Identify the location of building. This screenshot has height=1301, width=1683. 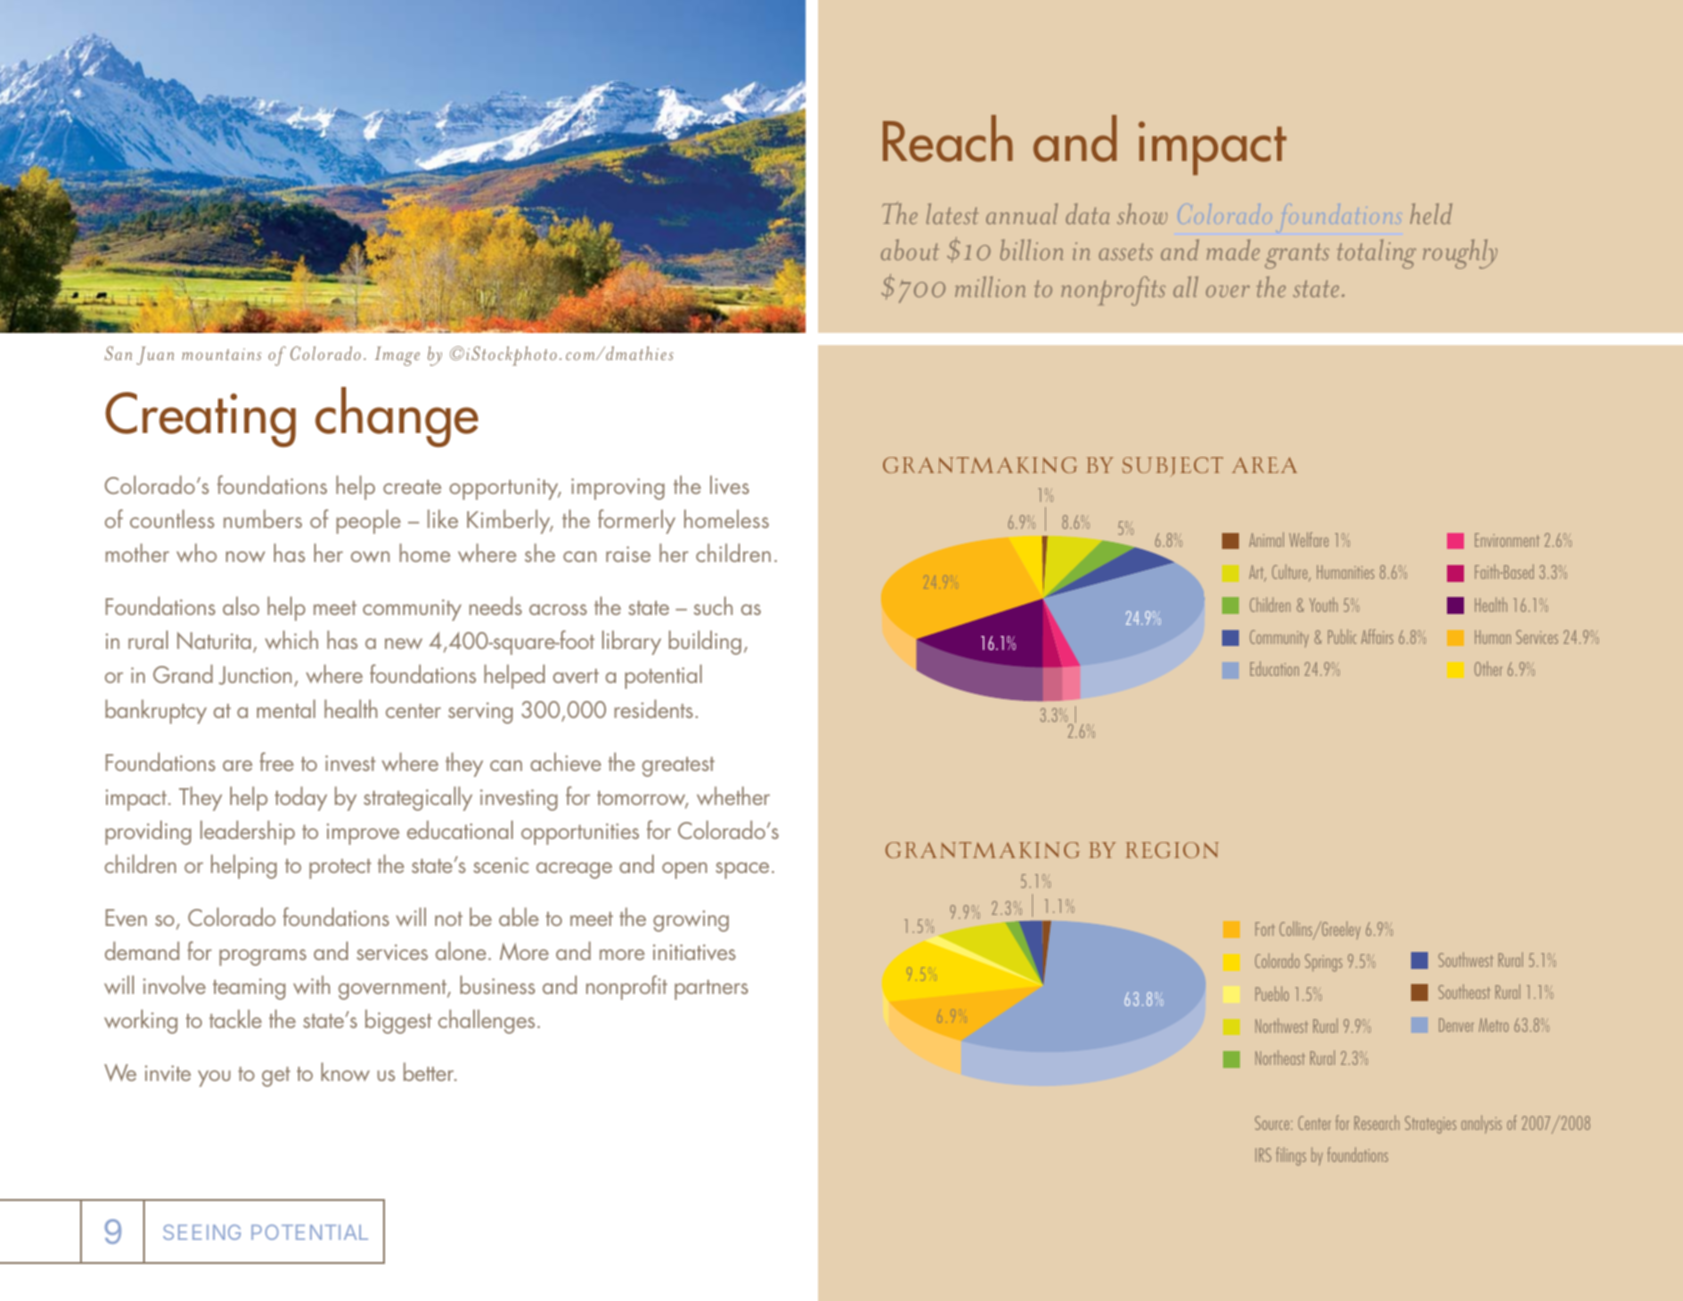
(705, 642).
